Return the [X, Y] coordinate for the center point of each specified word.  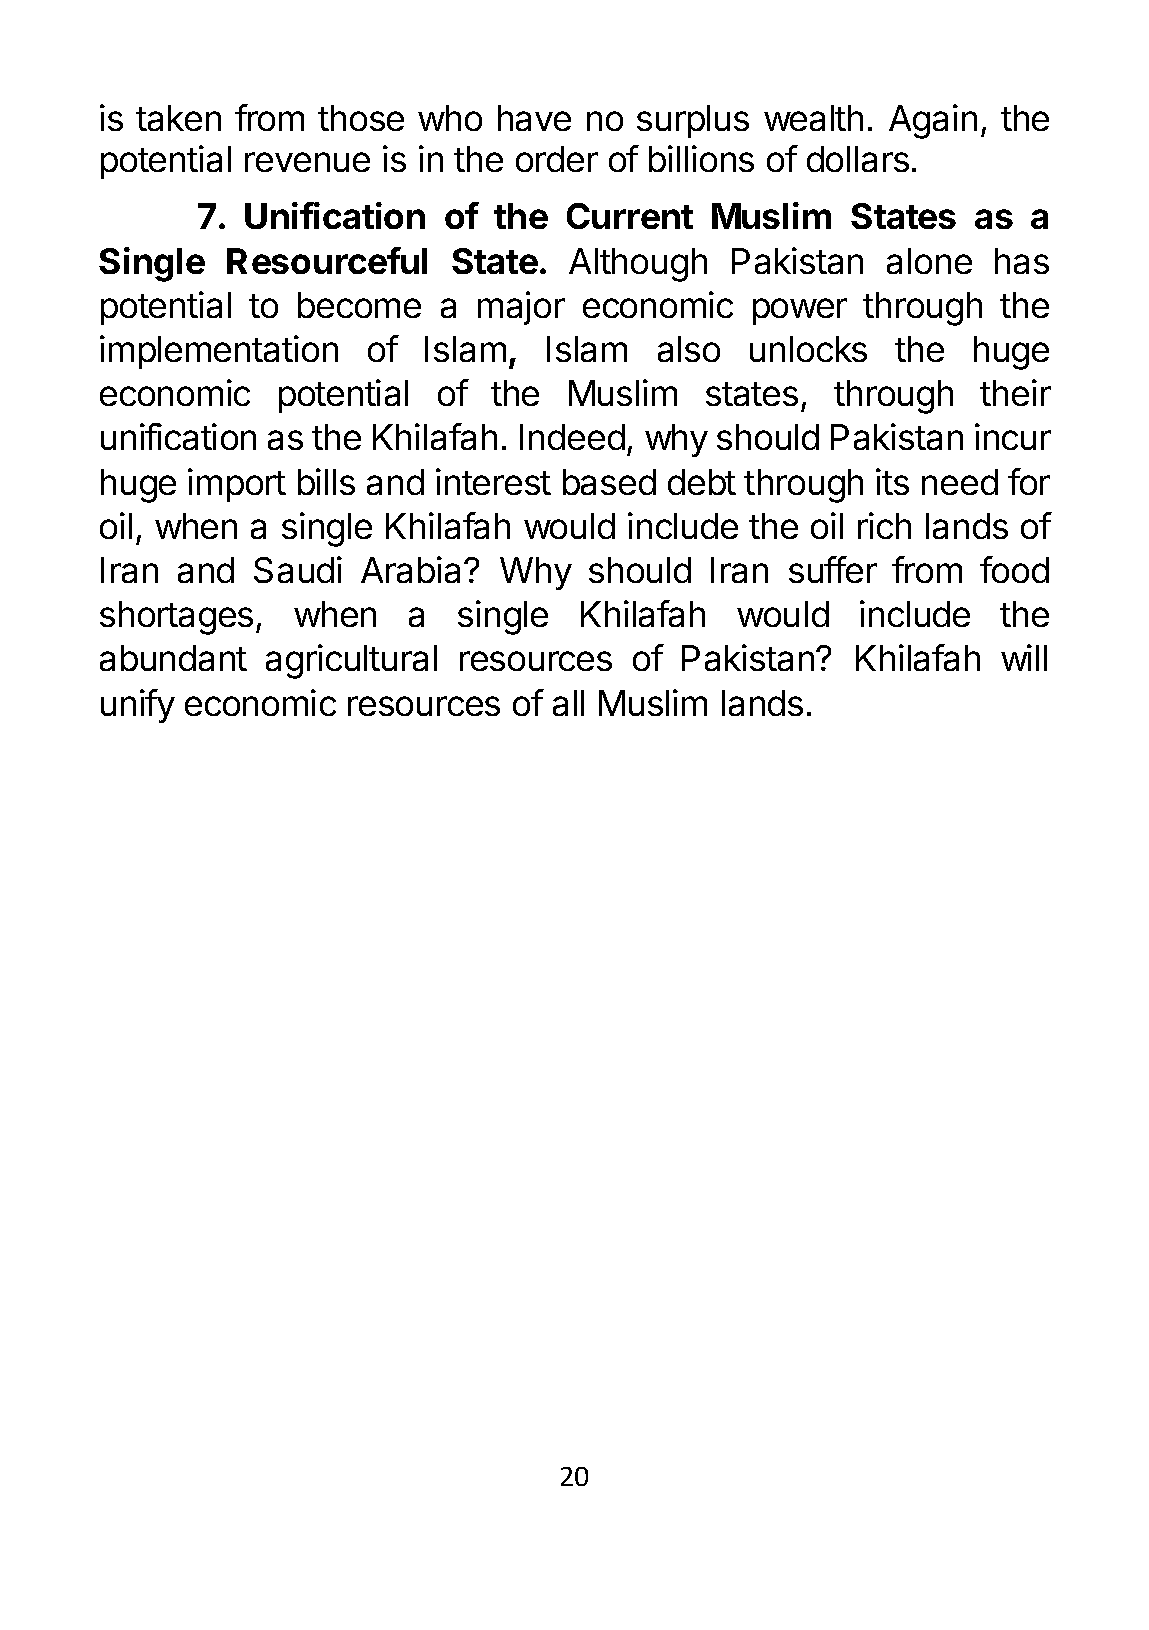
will [1024, 657]
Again [933, 121]
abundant [173, 658]
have [534, 118]
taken [178, 118]
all [568, 703]
